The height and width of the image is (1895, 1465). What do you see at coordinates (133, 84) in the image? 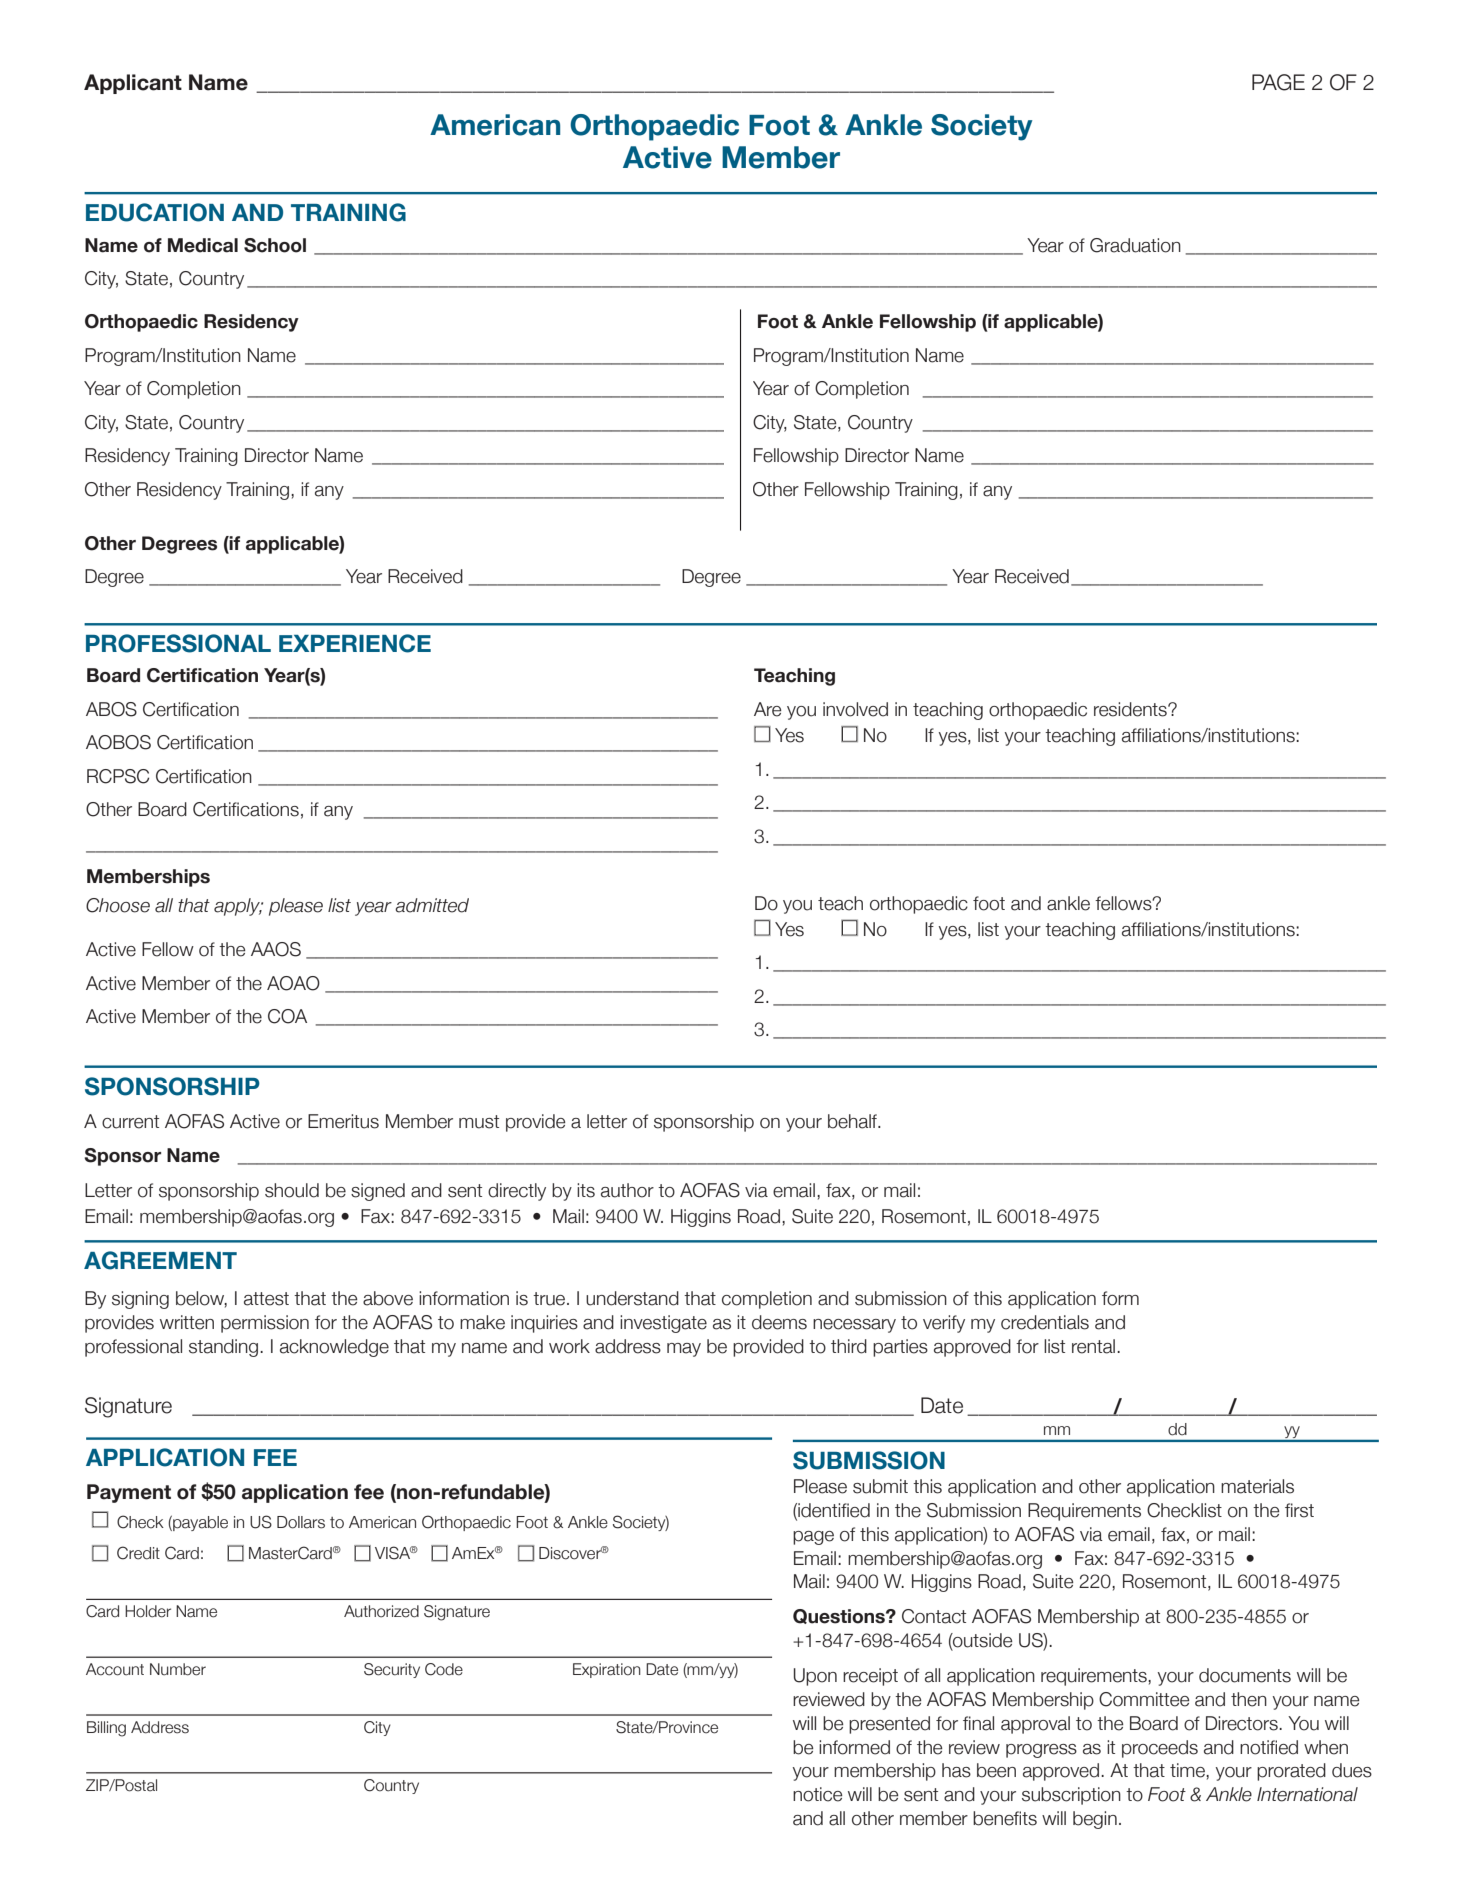
I see `Applicant` at bounding box center [133, 84].
